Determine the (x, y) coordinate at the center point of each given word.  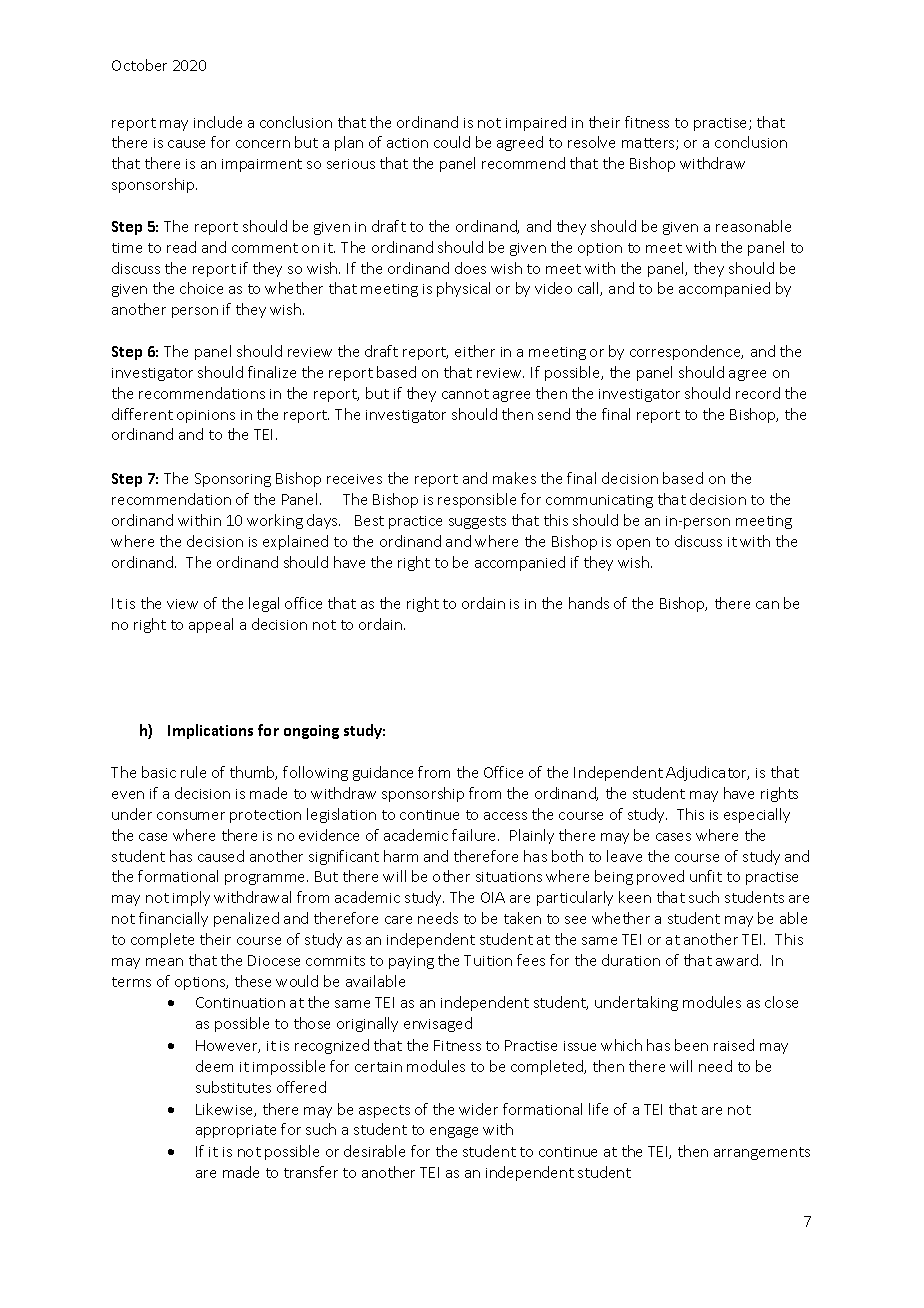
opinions (206, 416)
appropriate (236, 1131)
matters (649, 144)
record (758, 393)
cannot (465, 394)
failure (475, 835)
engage (454, 1132)
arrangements (762, 1153)
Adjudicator (707, 773)
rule (193, 772)
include (218, 122)
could (452, 142)
